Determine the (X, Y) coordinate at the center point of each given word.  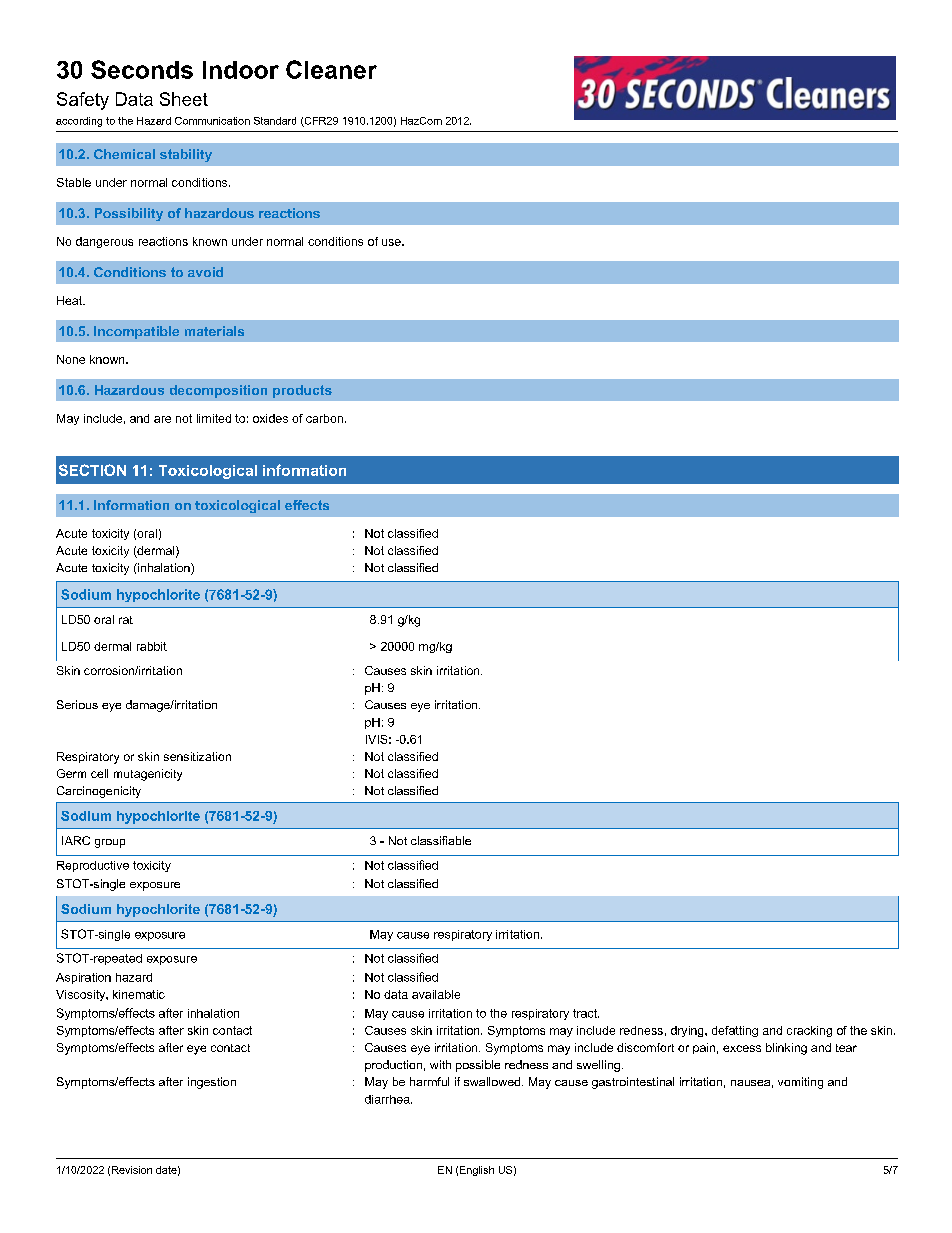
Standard (275, 121)
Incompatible (136, 332)
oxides (270, 418)
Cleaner (331, 69)
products (302, 391)
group (110, 843)
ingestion (212, 1083)
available (436, 994)
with (440, 1064)
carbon (324, 418)
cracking (809, 1031)
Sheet (184, 99)
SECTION (92, 470)
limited (214, 418)
